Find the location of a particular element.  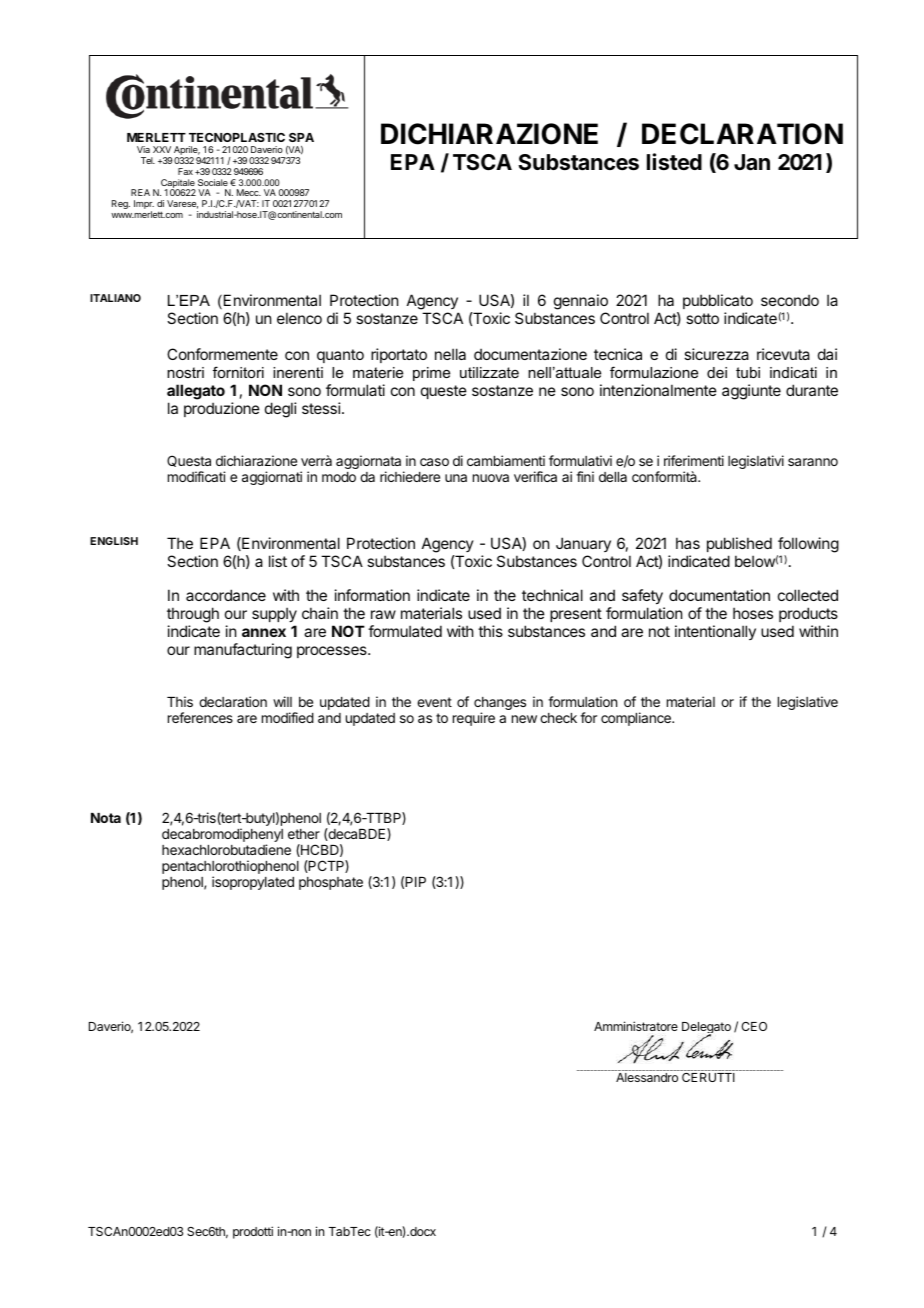

dei is located at coordinates (717, 372).
